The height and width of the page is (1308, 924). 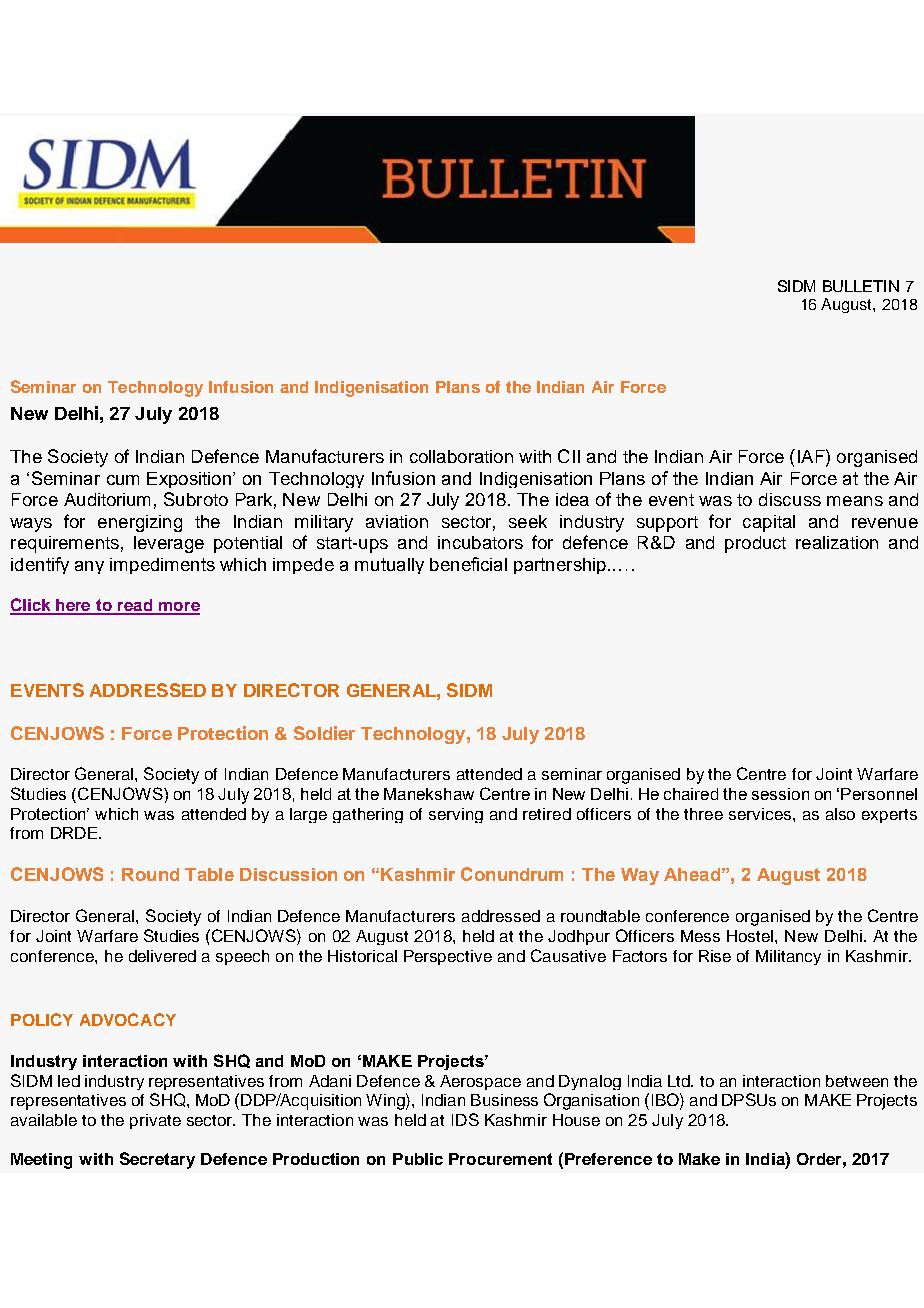 What do you see at coordinates (837, 542) in the page?
I see `realization` at bounding box center [837, 542].
